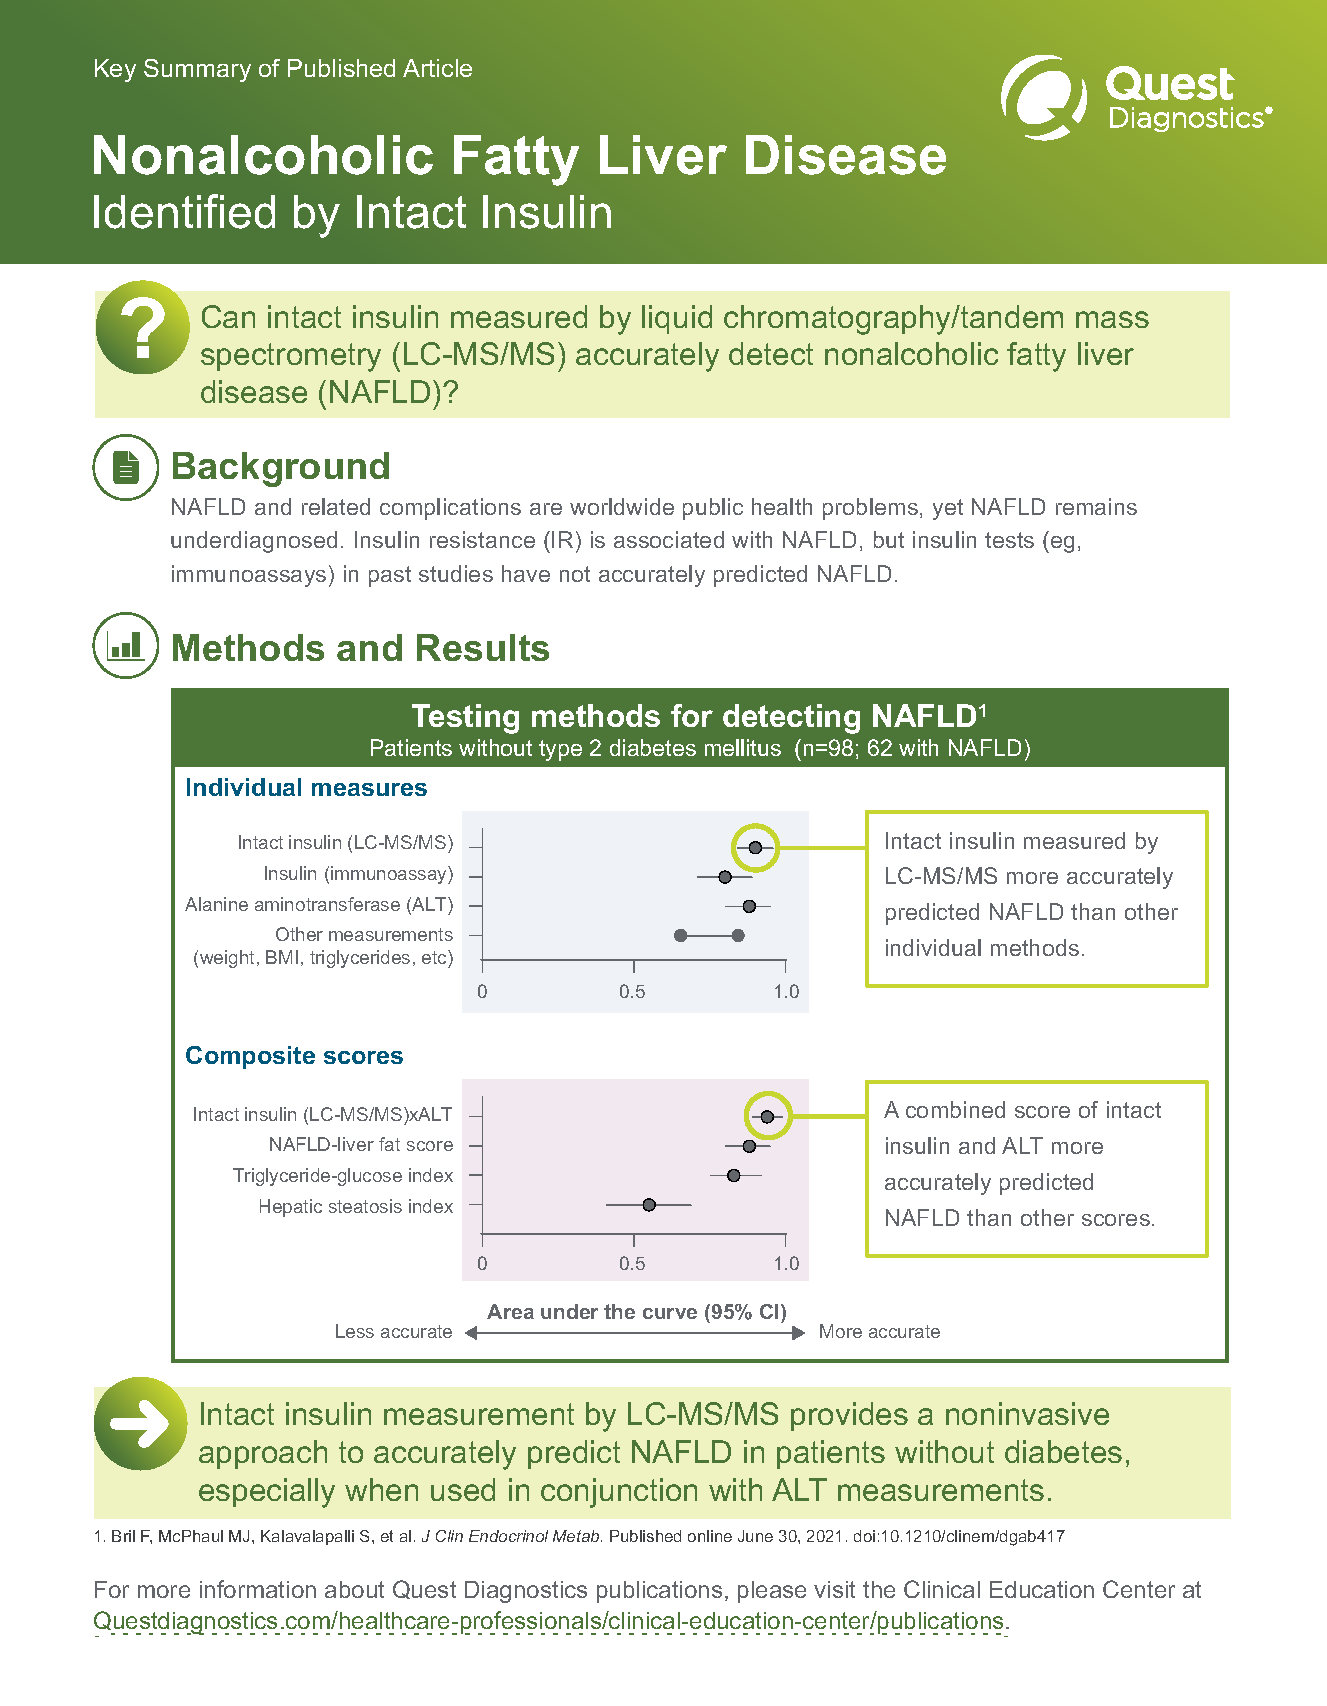 Image resolution: width=1327 pixels, height=1706 pixels. Describe the element at coordinates (197, 70) in the screenshot. I see `Summary` at that location.
